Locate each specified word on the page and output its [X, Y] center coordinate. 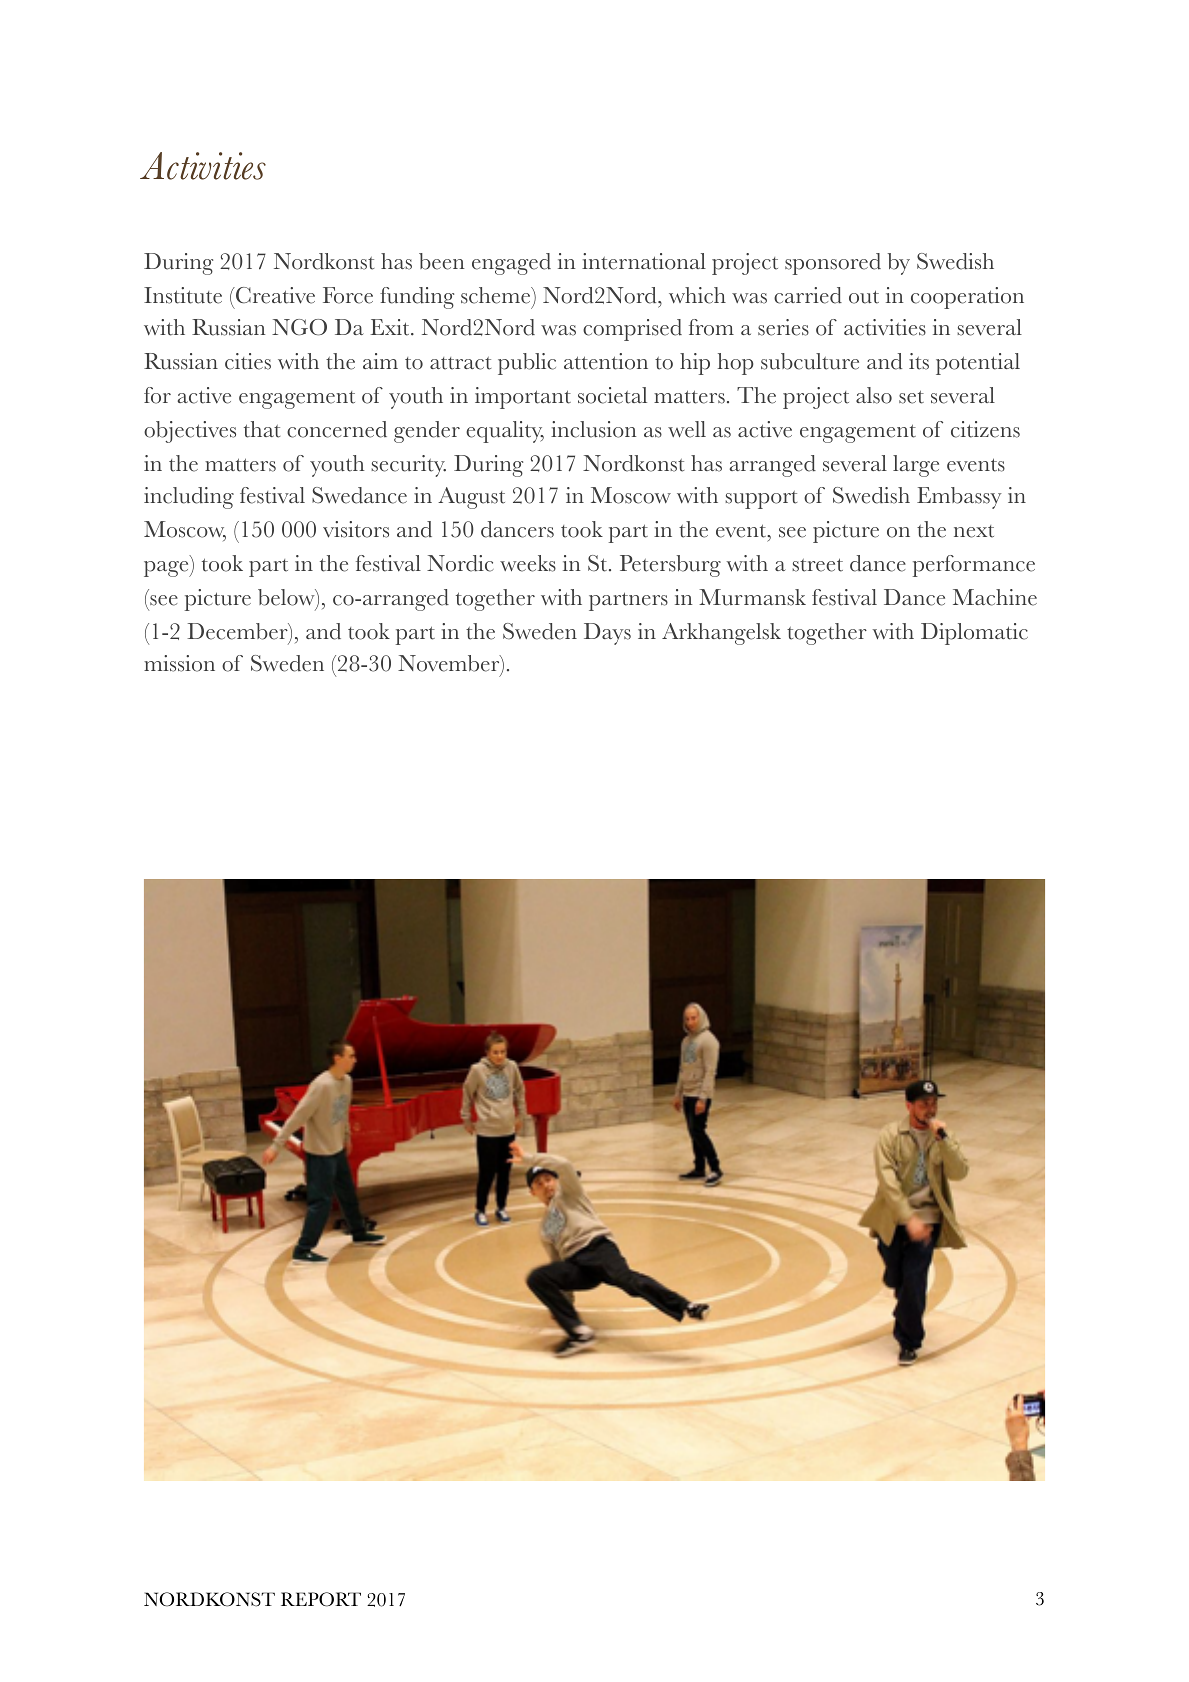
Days [607, 634]
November [450, 664]
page [167, 569]
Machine [995, 597]
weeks [528, 563]
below [287, 598]
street [817, 565]
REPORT [321, 1599]
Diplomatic [974, 634]
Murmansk [752, 597]
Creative [274, 295]
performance [974, 566]
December [238, 632]
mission [179, 663]
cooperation [967, 298]
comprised [632, 330]
